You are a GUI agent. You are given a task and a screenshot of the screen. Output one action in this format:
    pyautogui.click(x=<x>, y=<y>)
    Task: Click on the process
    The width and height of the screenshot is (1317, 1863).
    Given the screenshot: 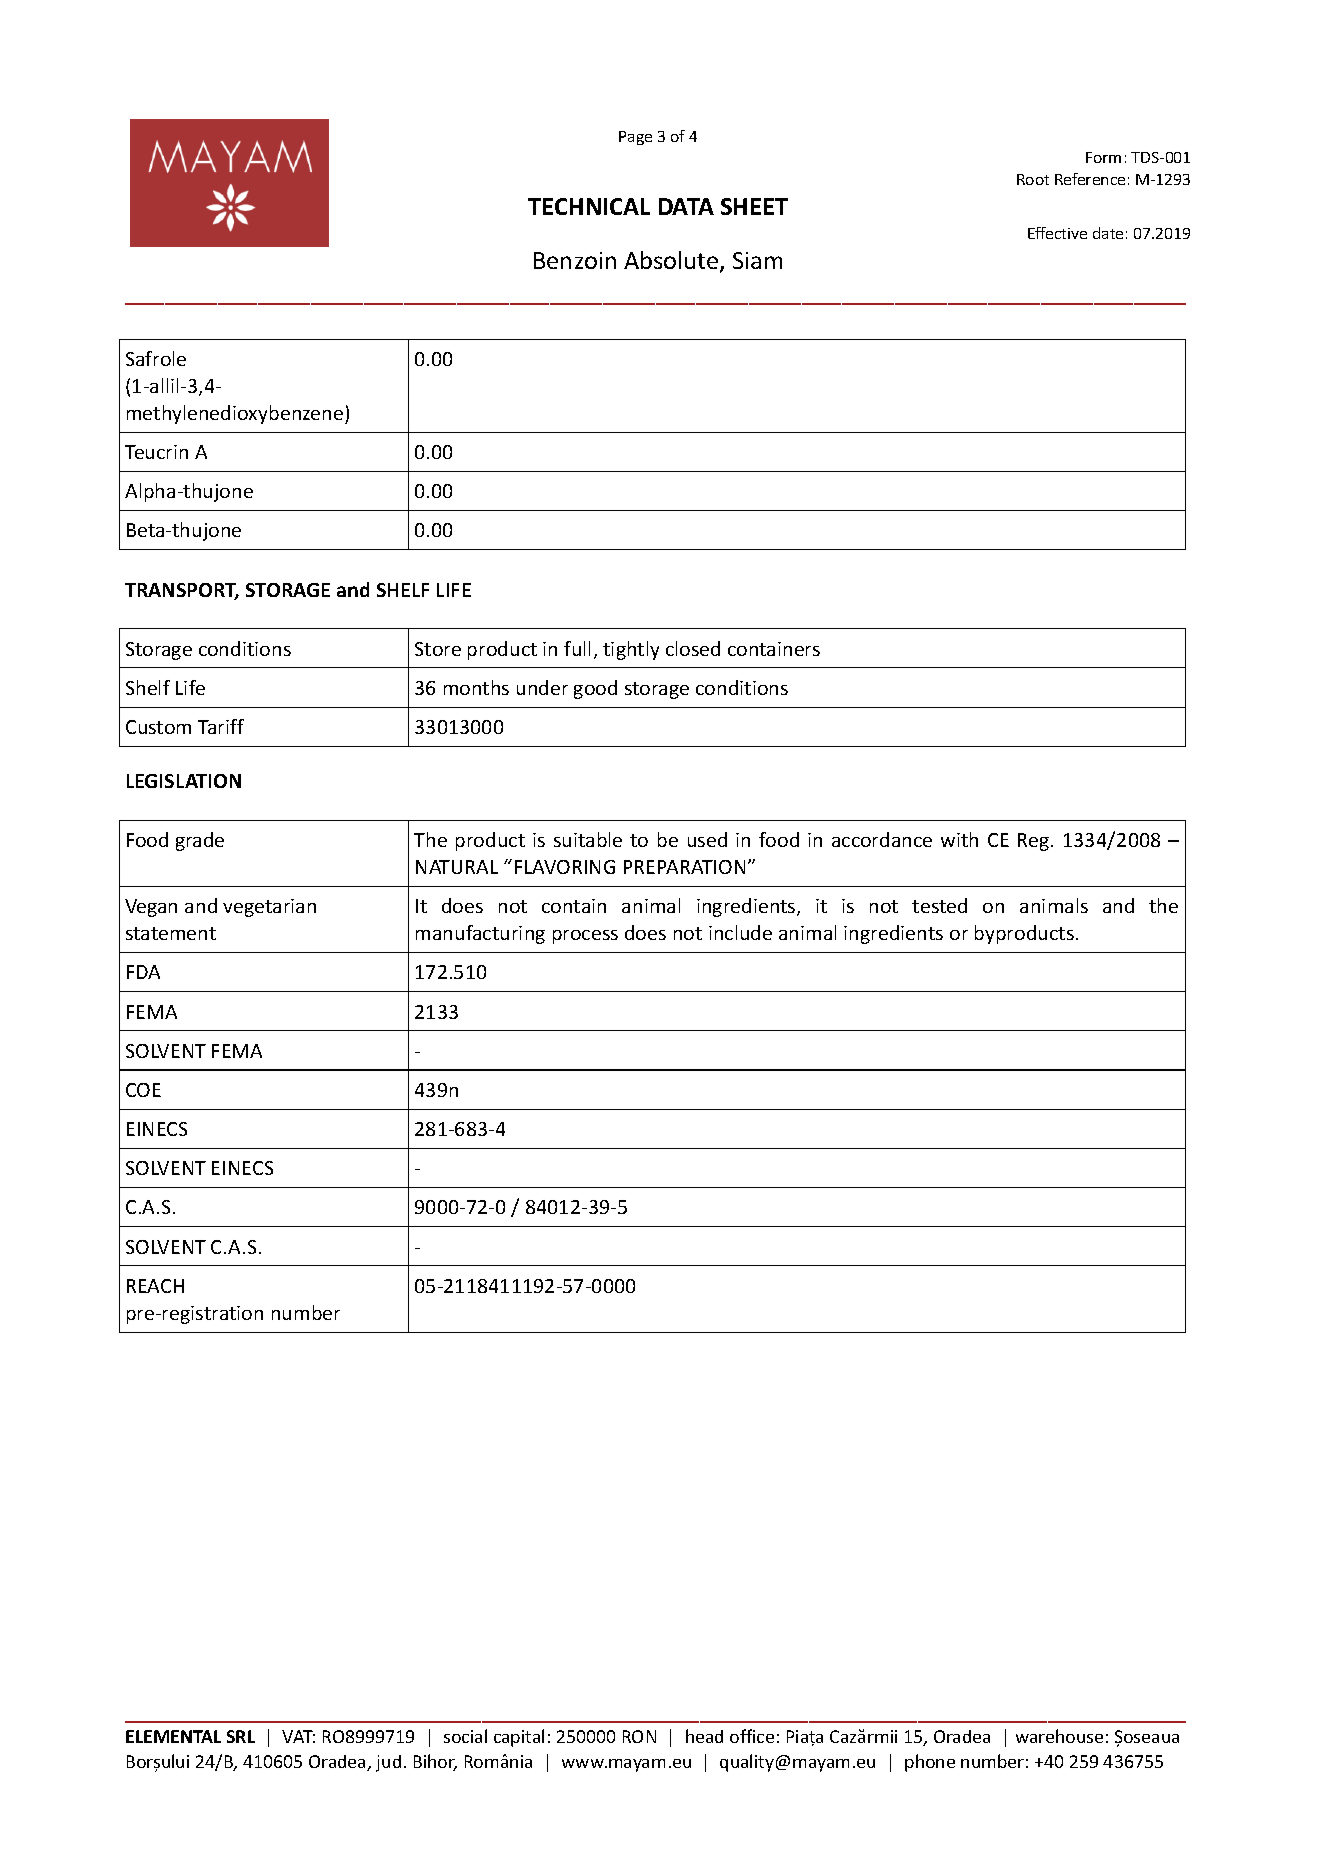 What is the action you would take?
    pyautogui.click(x=585, y=937)
